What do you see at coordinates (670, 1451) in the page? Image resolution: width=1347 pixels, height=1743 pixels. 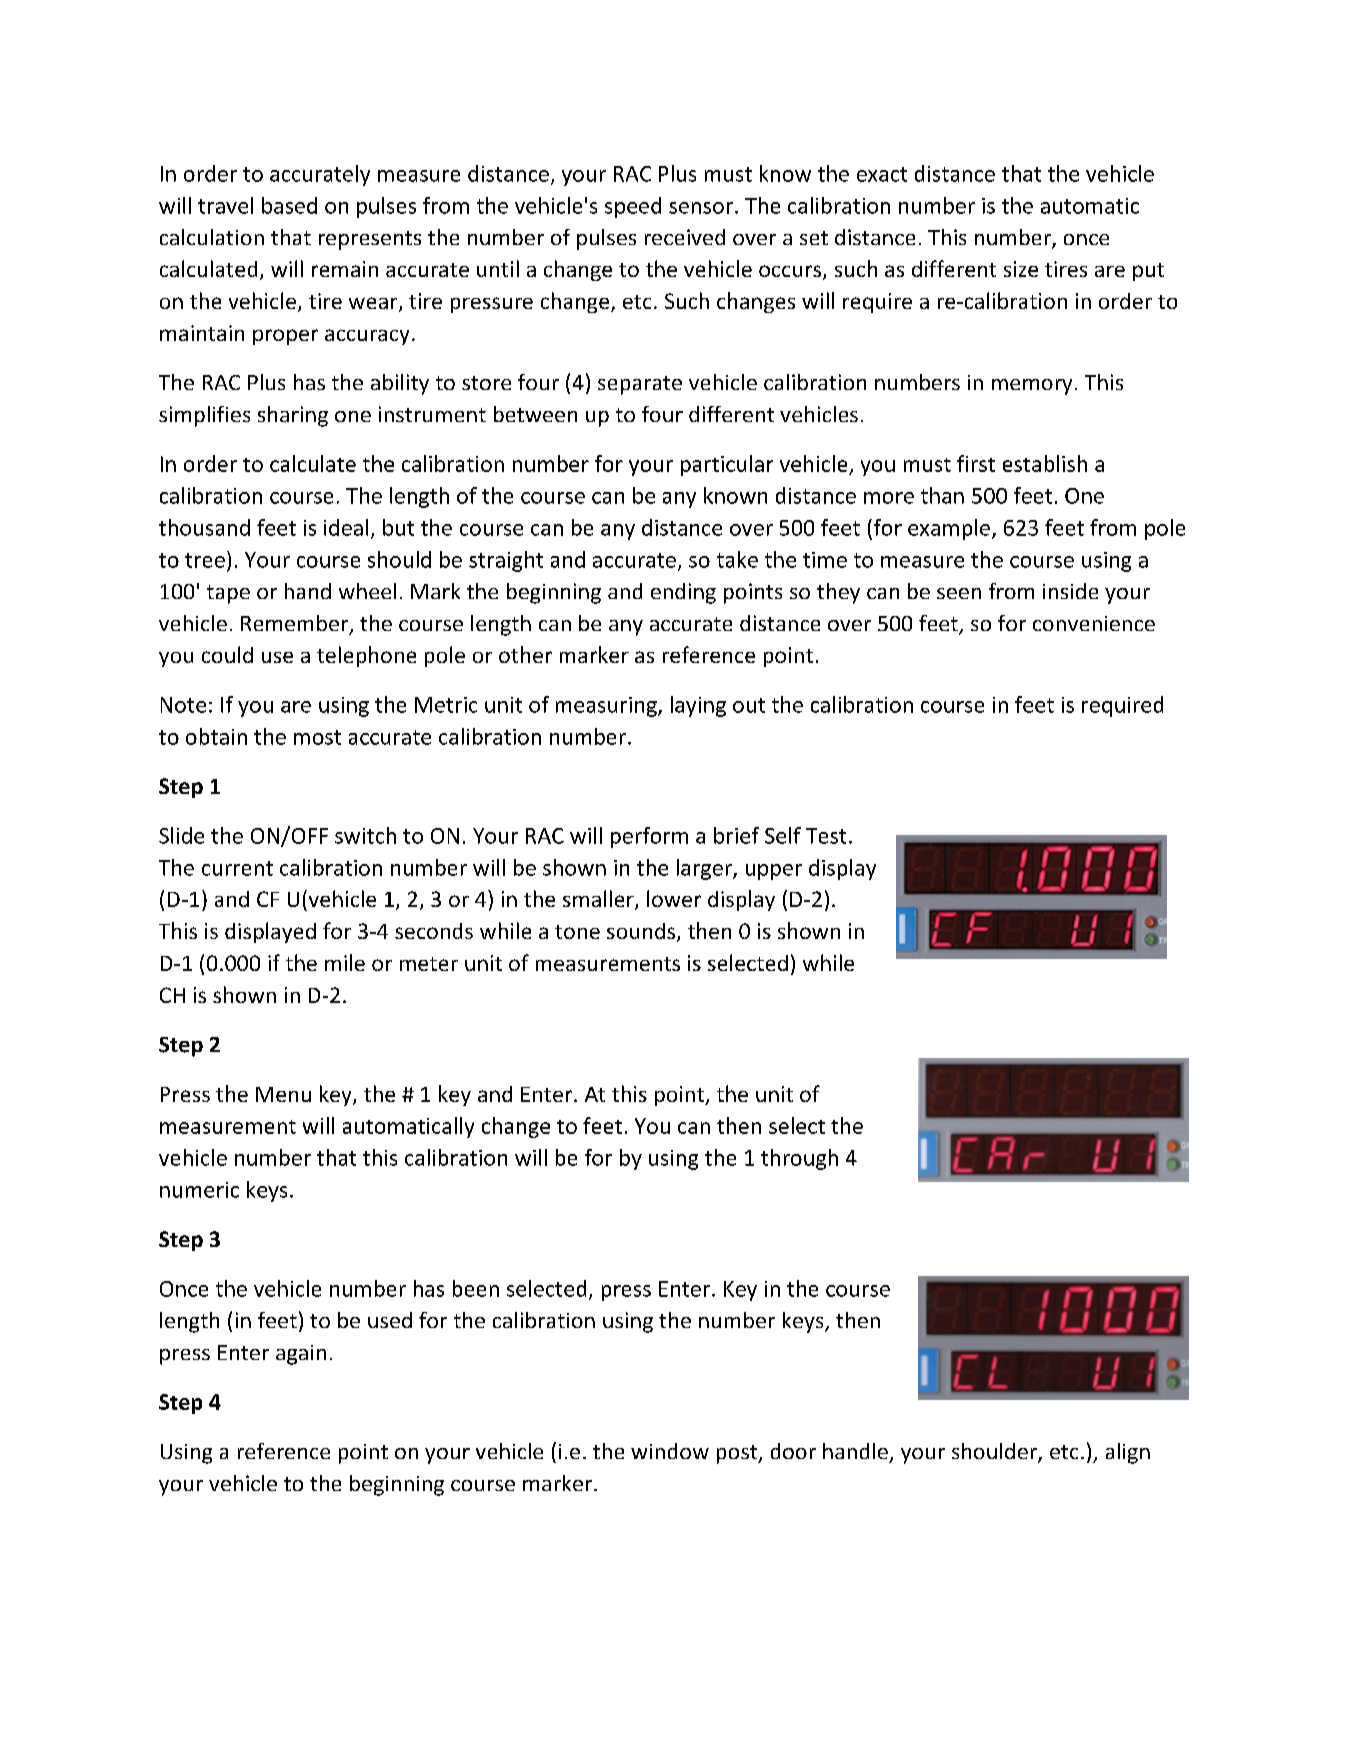 I see `window` at bounding box center [670, 1451].
